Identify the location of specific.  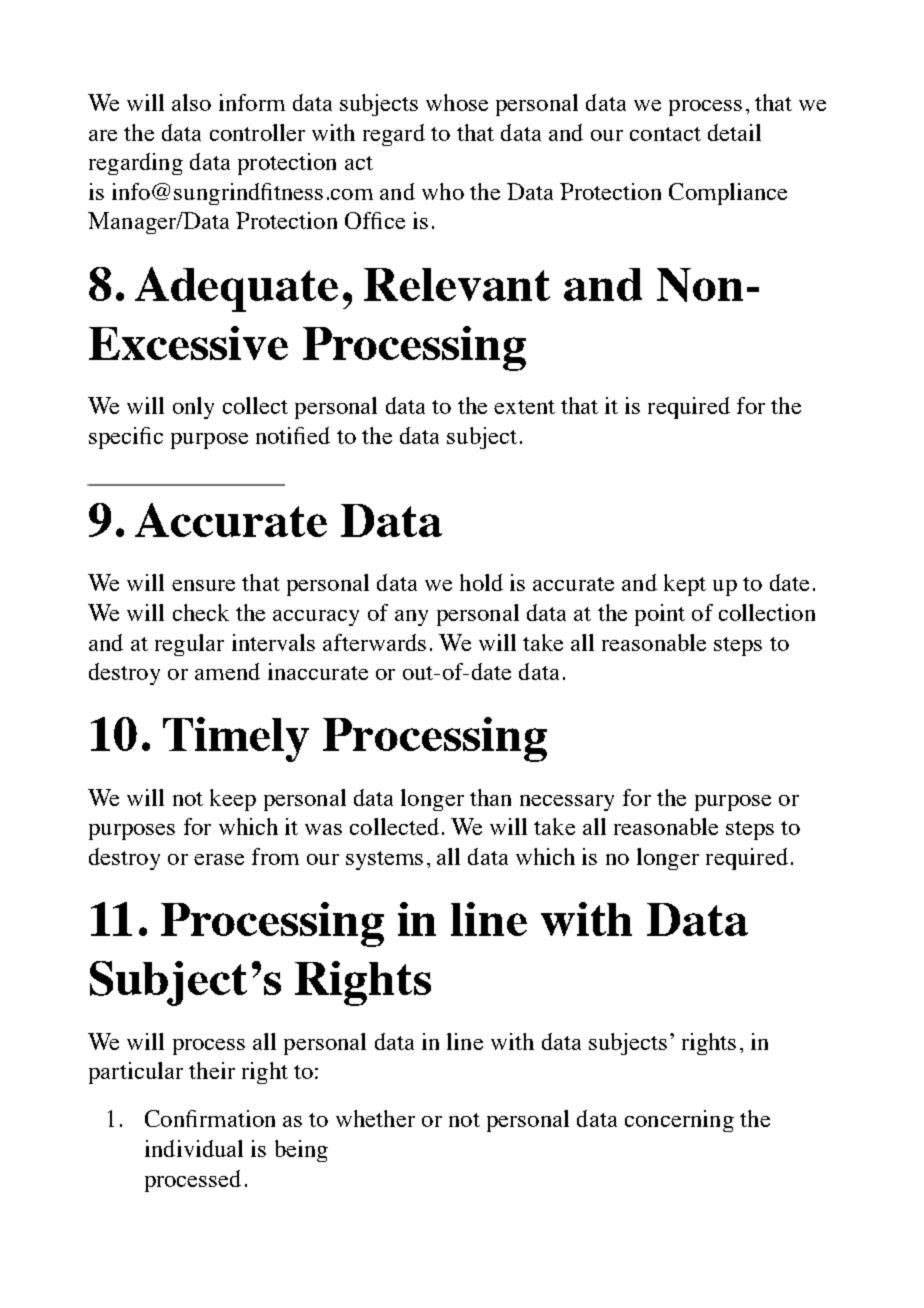
(126, 438).
